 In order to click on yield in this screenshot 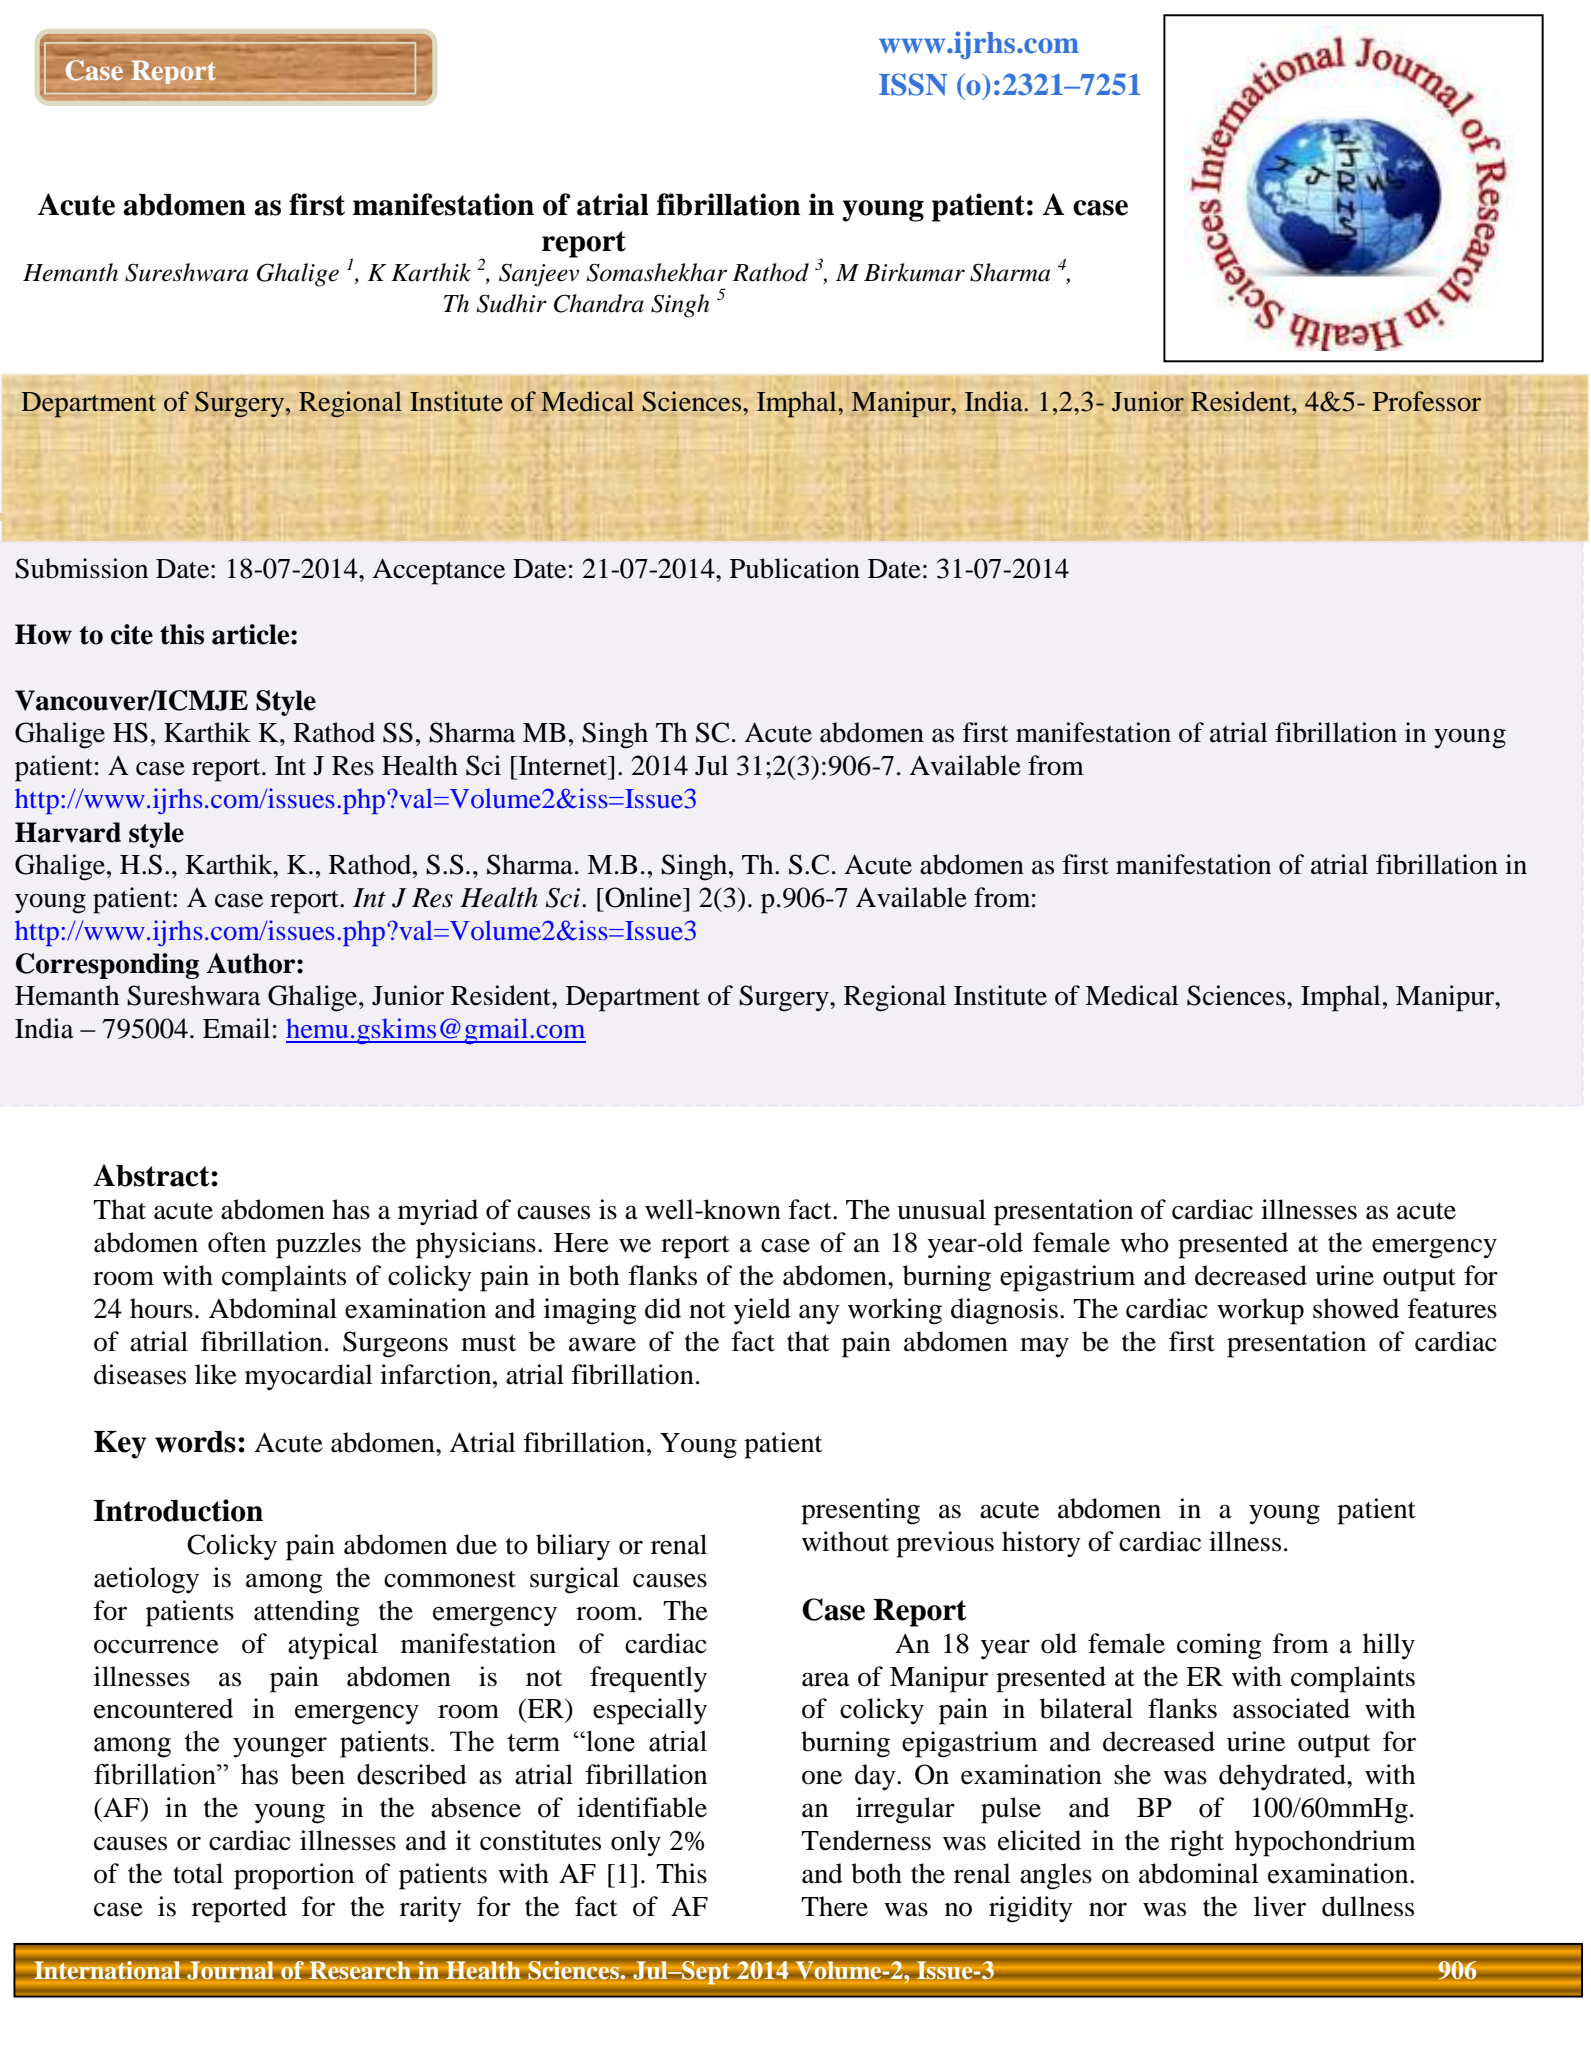, I will do `click(762, 1311)`.
